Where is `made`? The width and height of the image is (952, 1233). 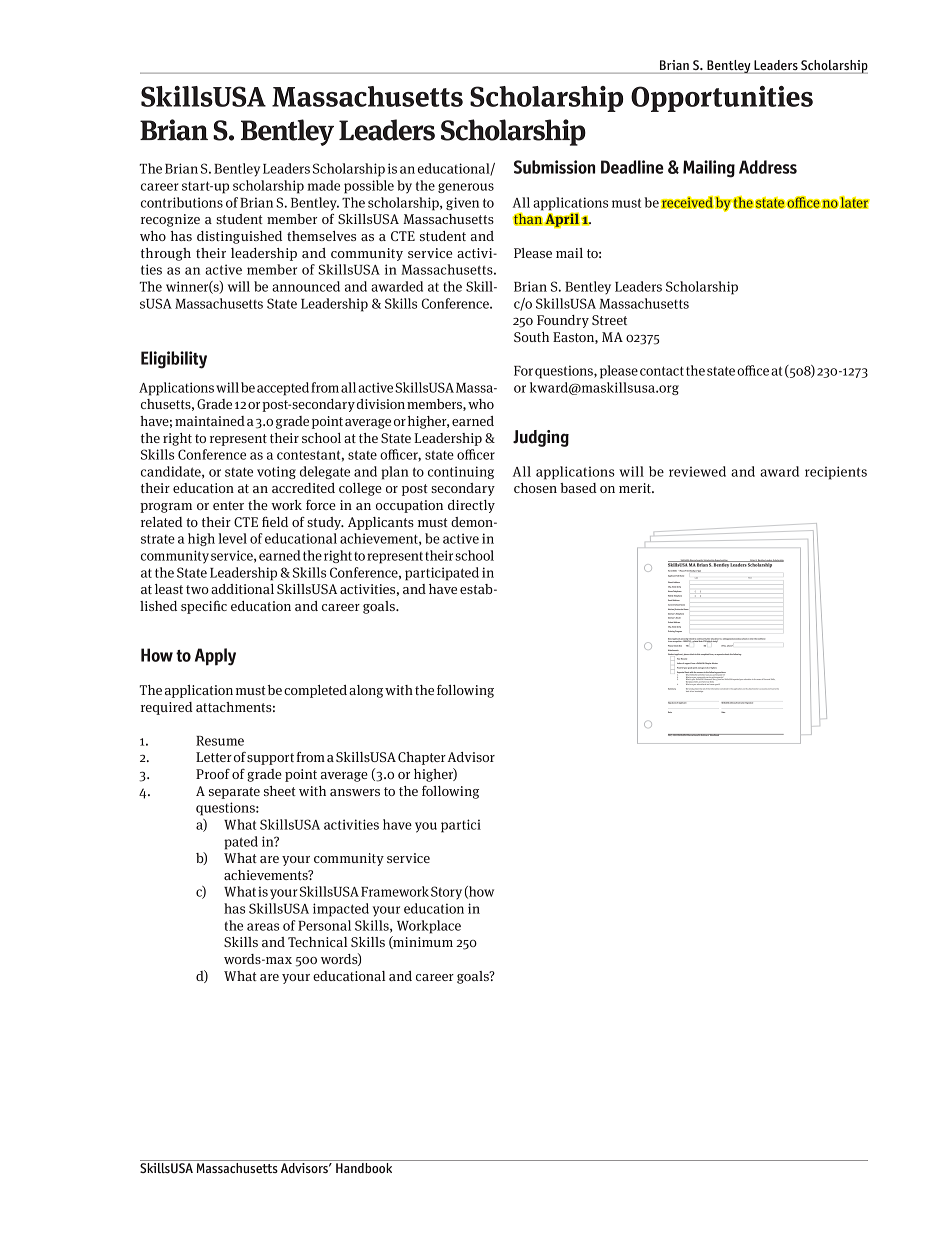 made is located at coordinates (323, 185).
